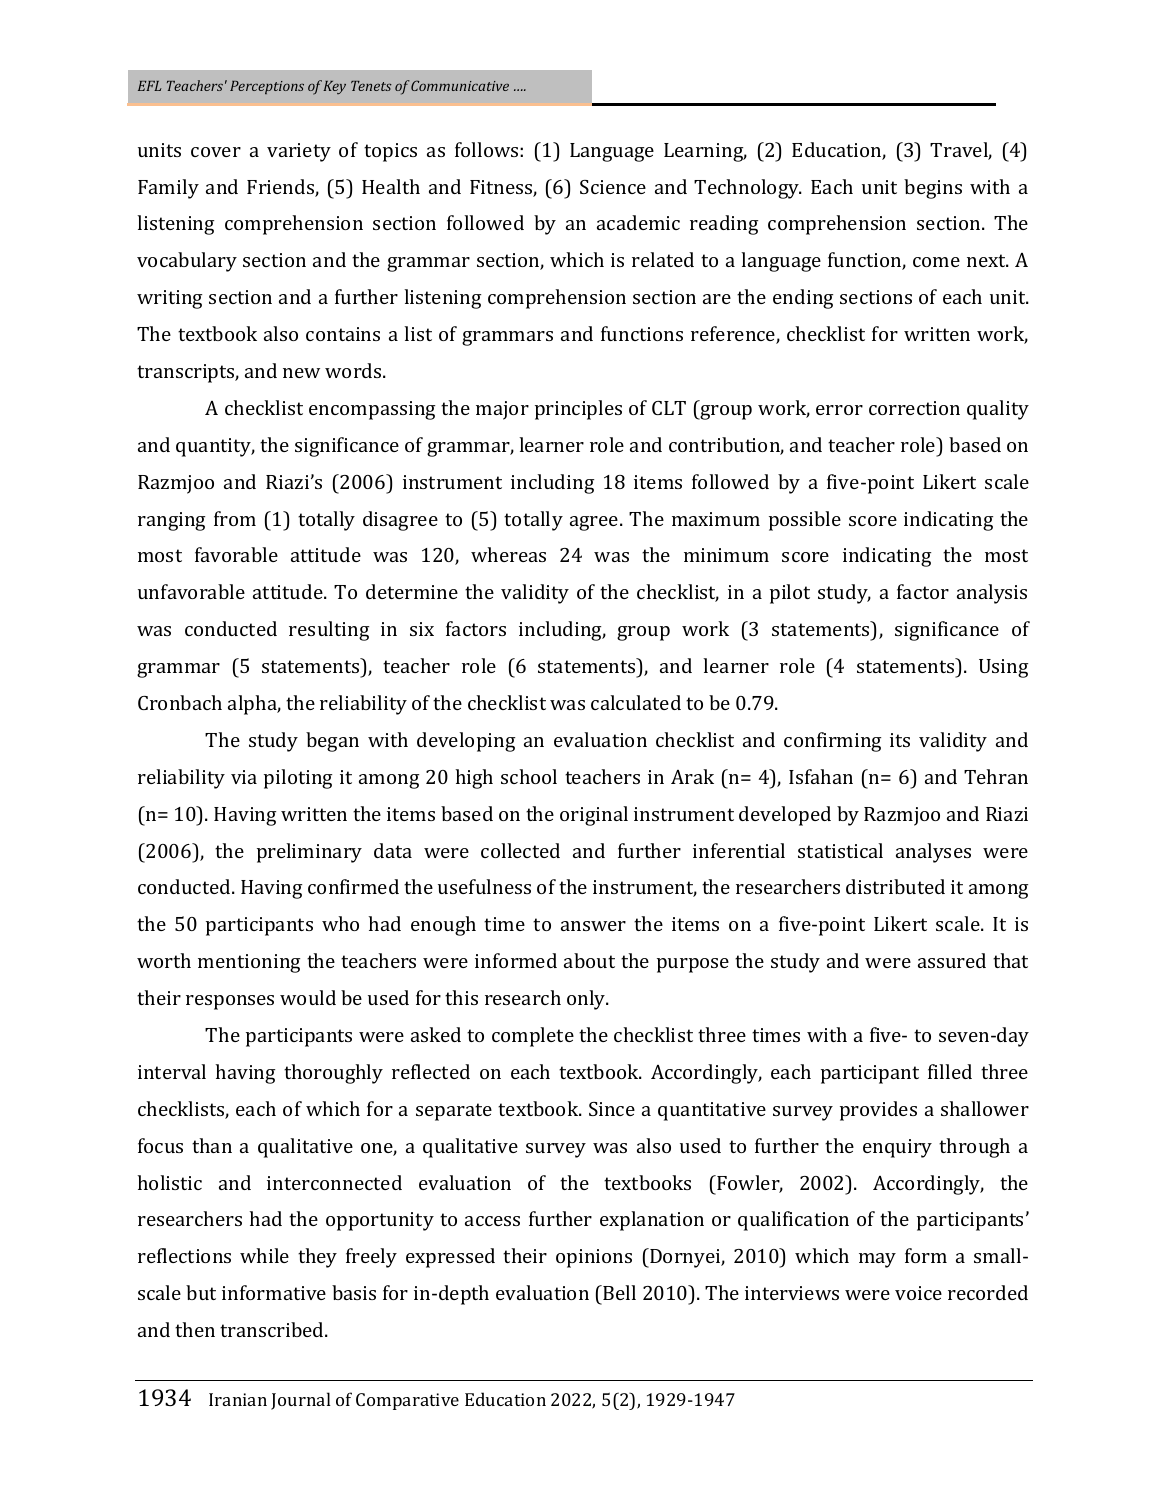 This page has width=1167, height=1510. I want to click on transcribed, so click(273, 1329).
